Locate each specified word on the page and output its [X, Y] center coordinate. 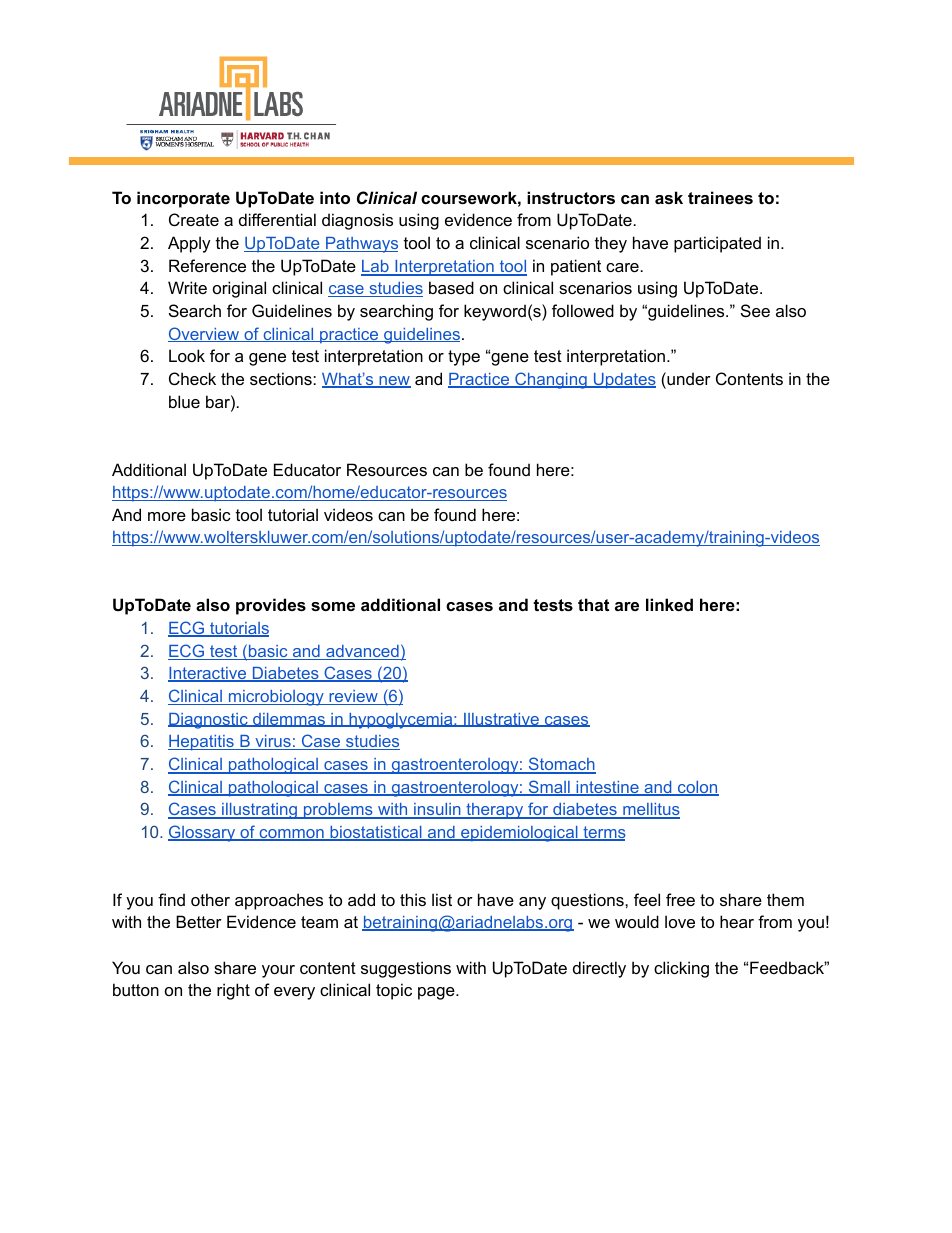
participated [717, 244]
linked [669, 604]
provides [271, 606]
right [233, 991]
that [593, 604]
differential [277, 219]
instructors [571, 197]
